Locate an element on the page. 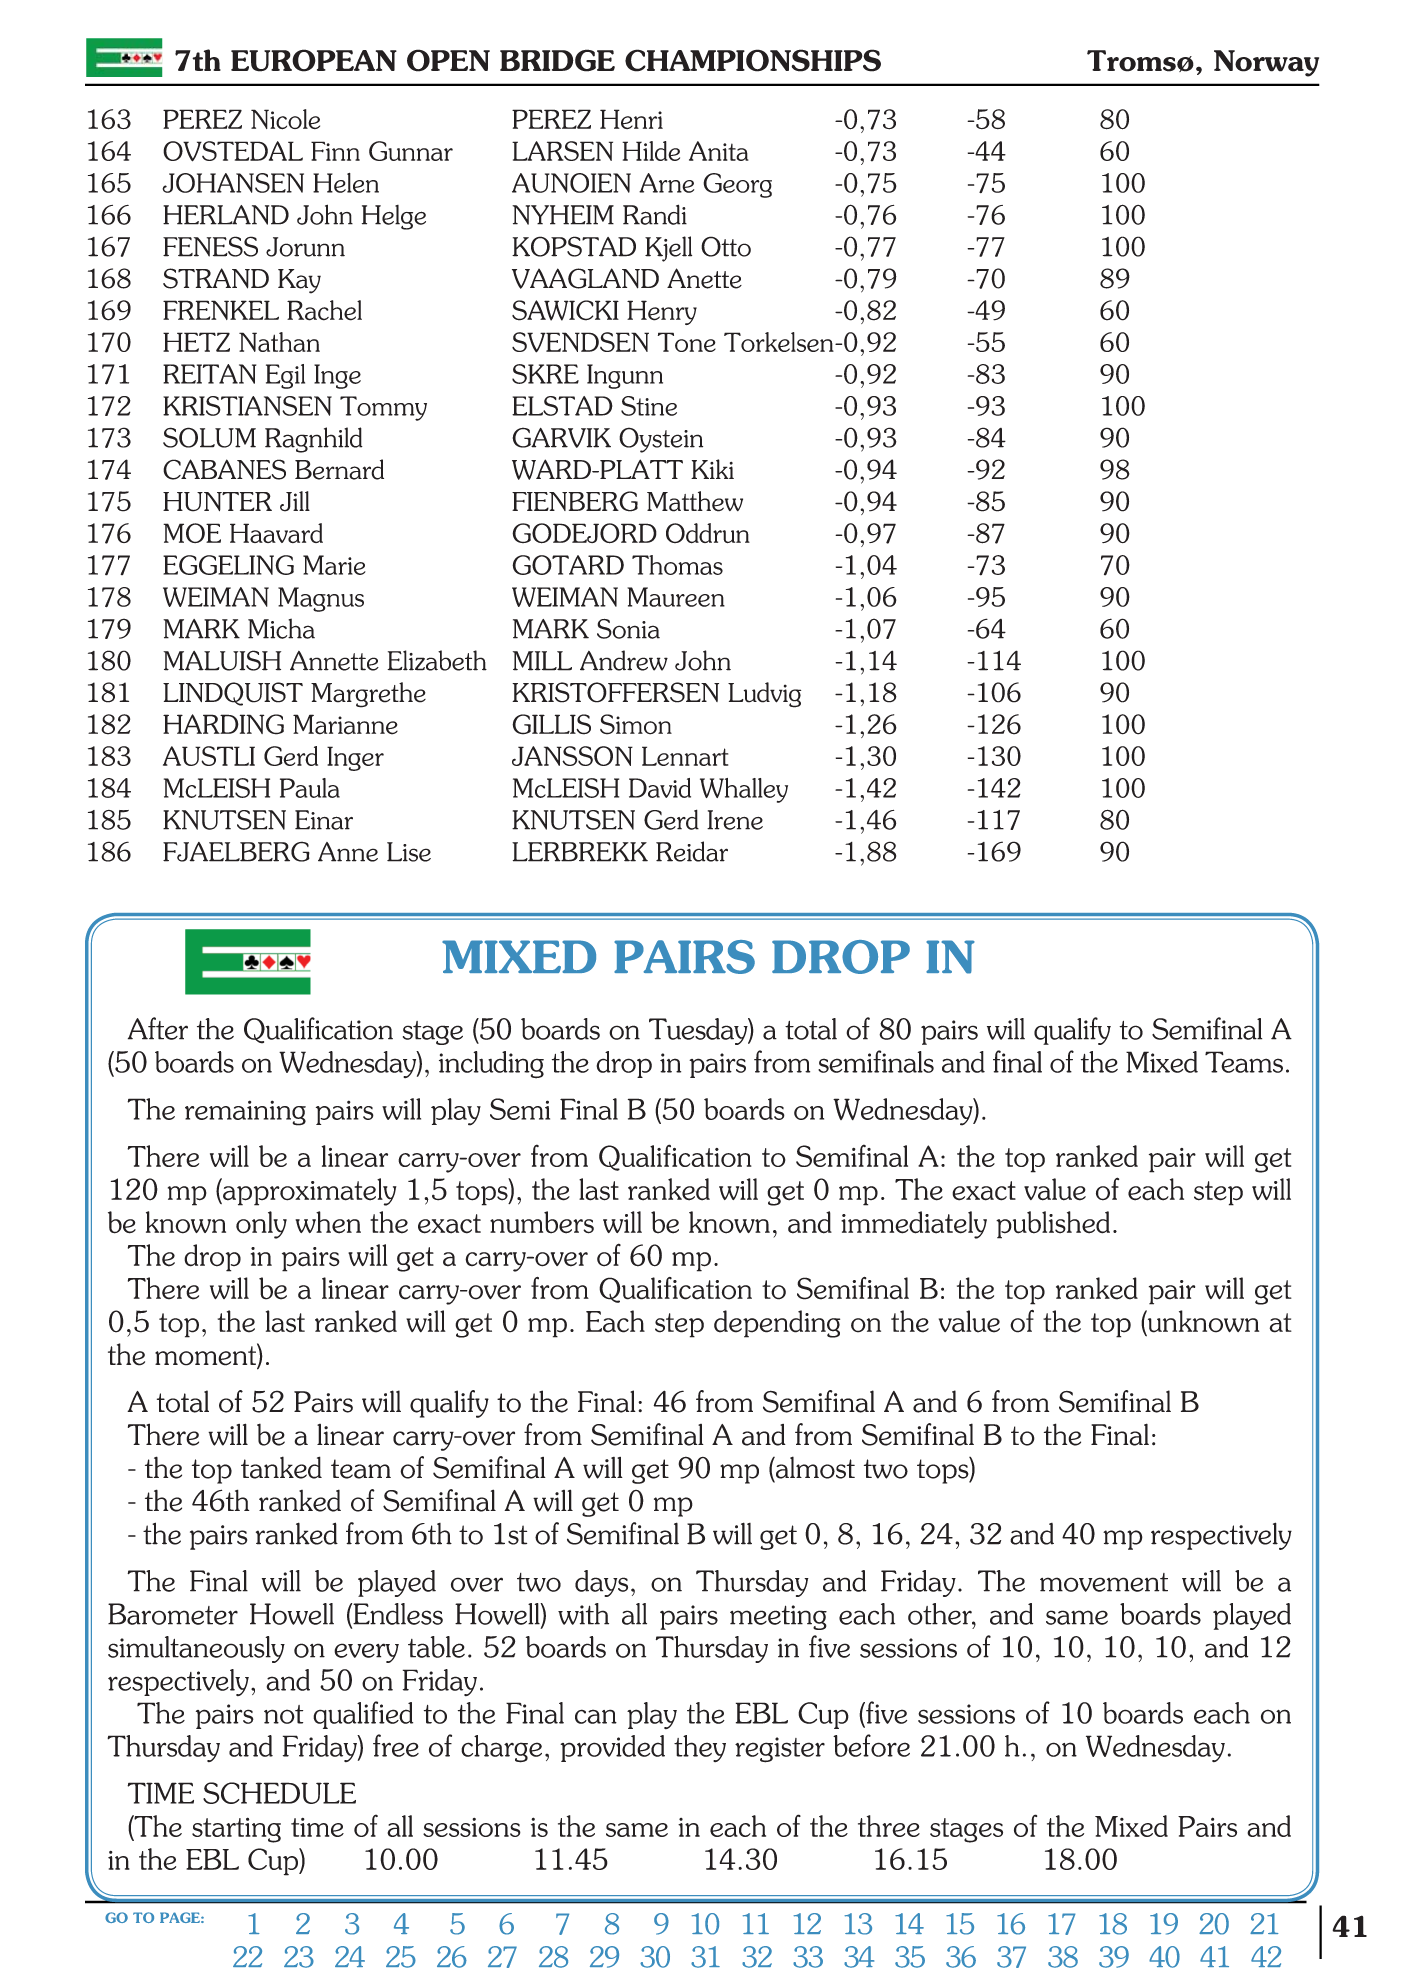 This image has height=1986, width=1404. published is located at coordinates (1053, 1225).
